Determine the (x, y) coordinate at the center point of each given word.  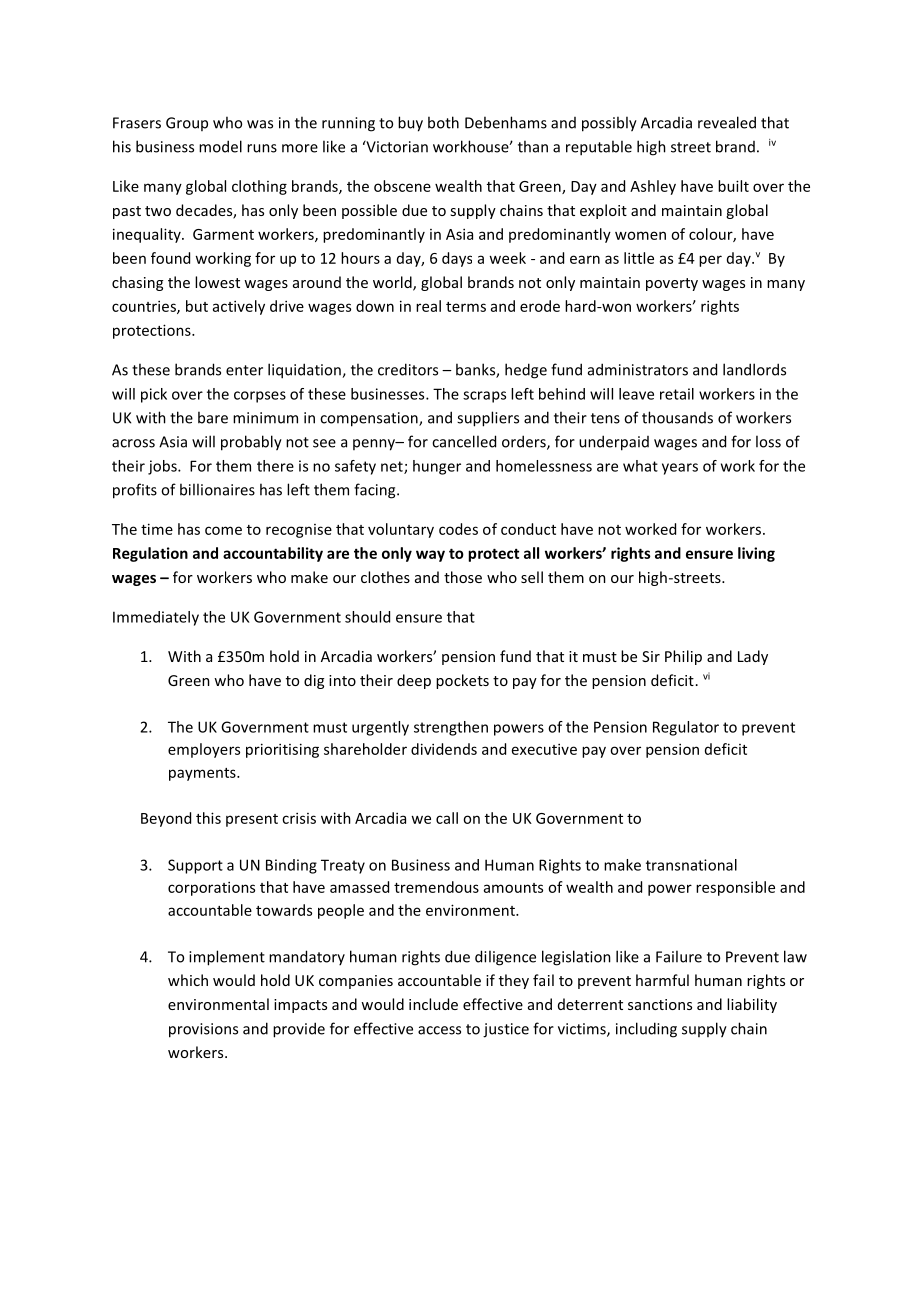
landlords (754, 369)
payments (203, 774)
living (756, 554)
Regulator (686, 728)
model (220, 146)
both (443, 122)
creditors (408, 369)
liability (752, 1005)
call (447, 818)
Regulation (150, 554)
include (433, 1004)
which (188, 980)
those (463, 577)
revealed (727, 122)
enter (244, 370)
